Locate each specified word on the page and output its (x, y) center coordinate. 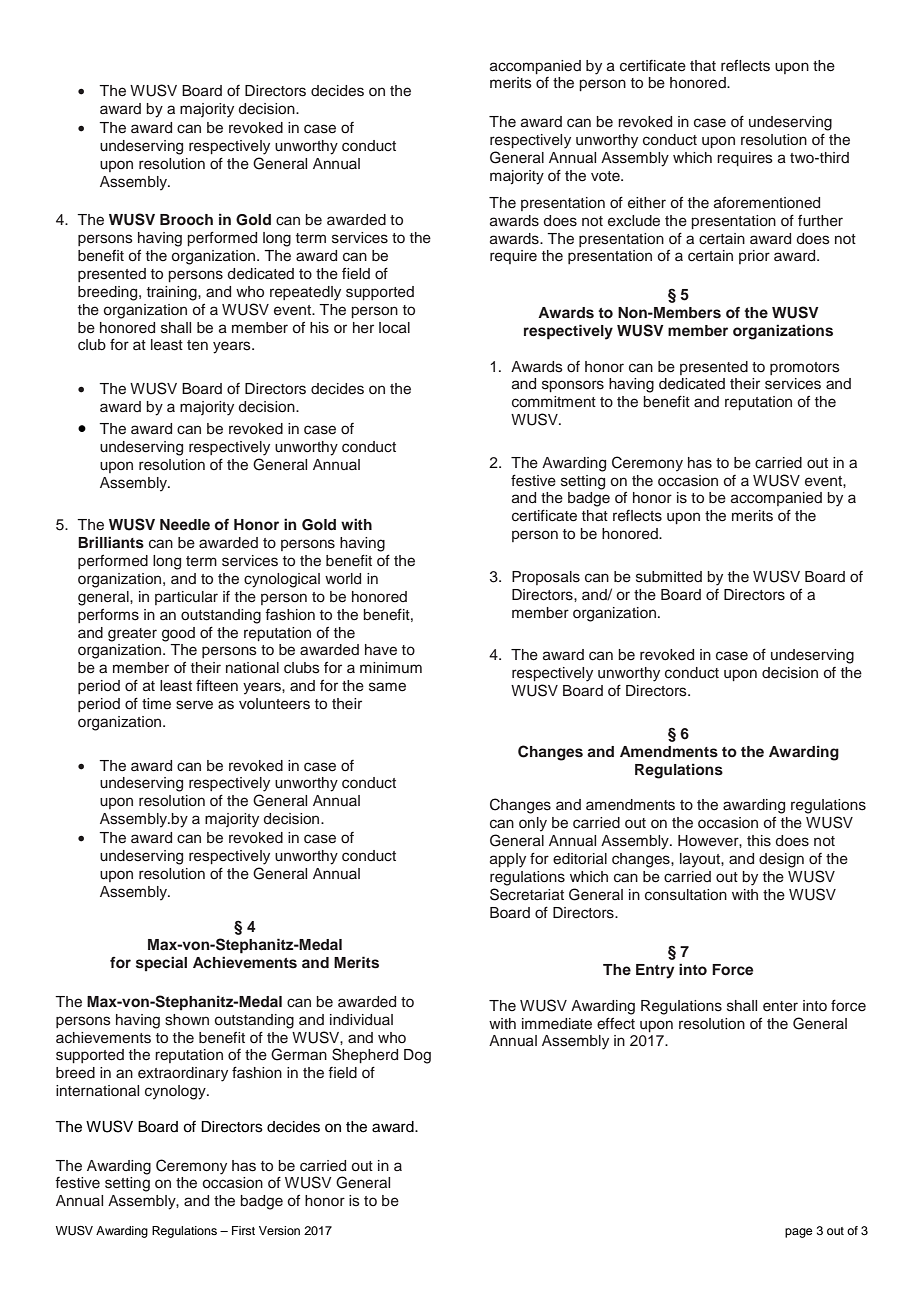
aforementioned (767, 203)
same (387, 687)
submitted (669, 577)
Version (279, 1230)
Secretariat (527, 894)
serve (194, 705)
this (759, 841)
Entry (655, 971)
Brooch (186, 220)
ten (197, 345)
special (161, 963)
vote (606, 176)
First (243, 1230)
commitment (554, 402)
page (798, 1233)
